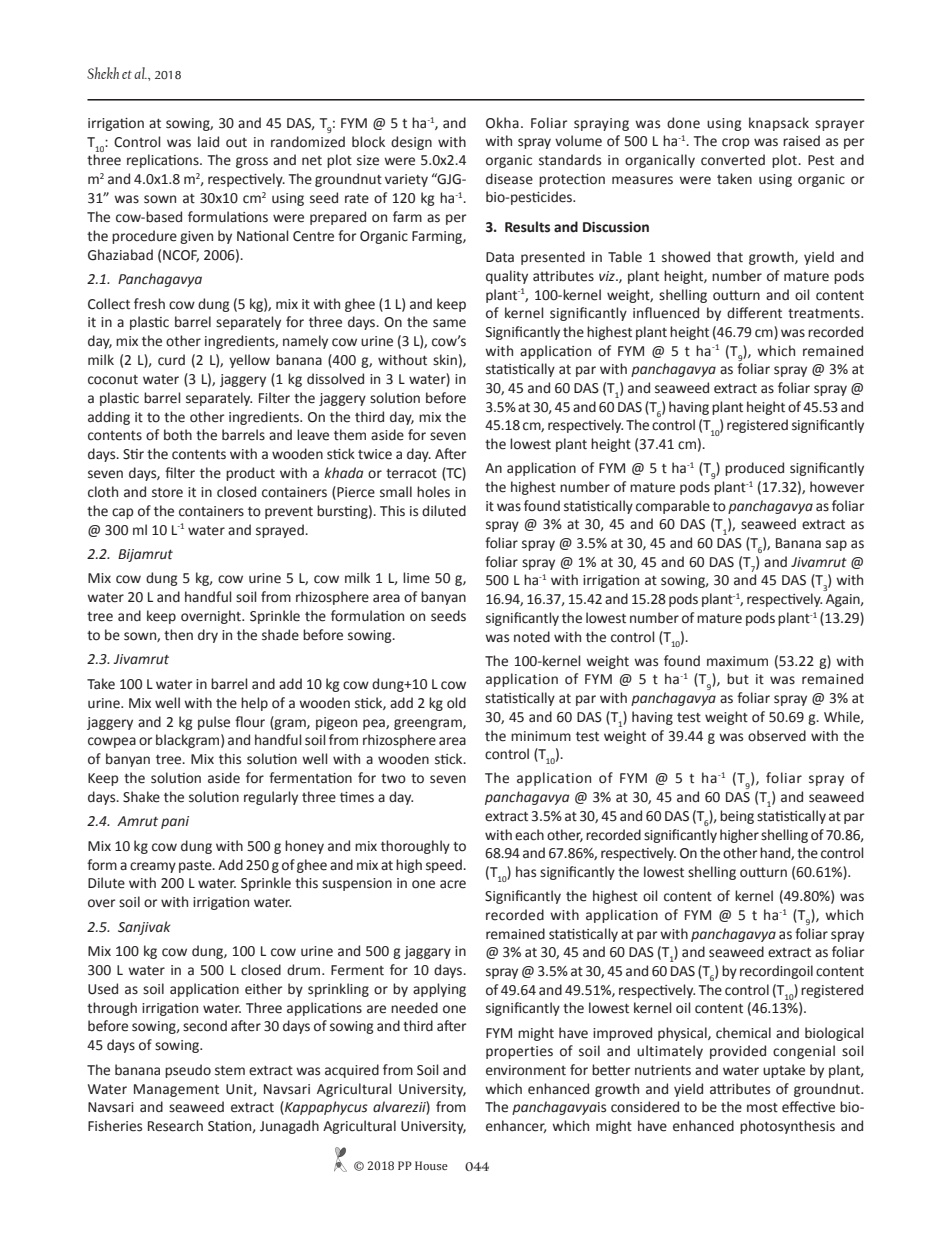 The width and height of the screenshot is (952, 1233). What do you see at coordinates (196, 867) in the screenshot?
I see `paste` at bounding box center [196, 867].
